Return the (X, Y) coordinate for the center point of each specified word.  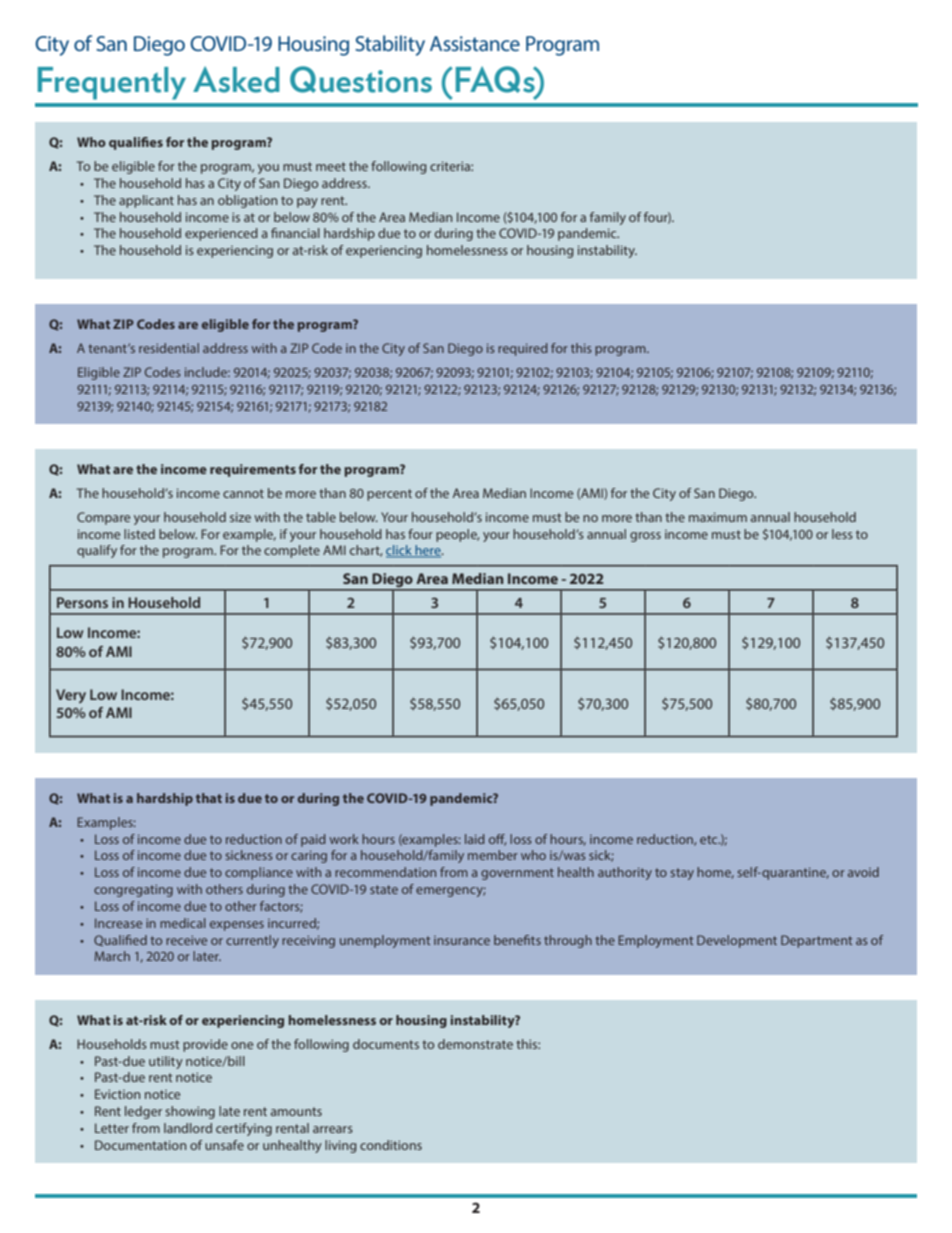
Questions (361, 79)
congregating (133, 890)
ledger (143, 1112)
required (523, 349)
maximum (718, 517)
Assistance (475, 43)
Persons (82, 602)
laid (475, 839)
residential (169, 348)
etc (710, 839)
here (428, 551)
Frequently (112, 83)
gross (645, 537)
